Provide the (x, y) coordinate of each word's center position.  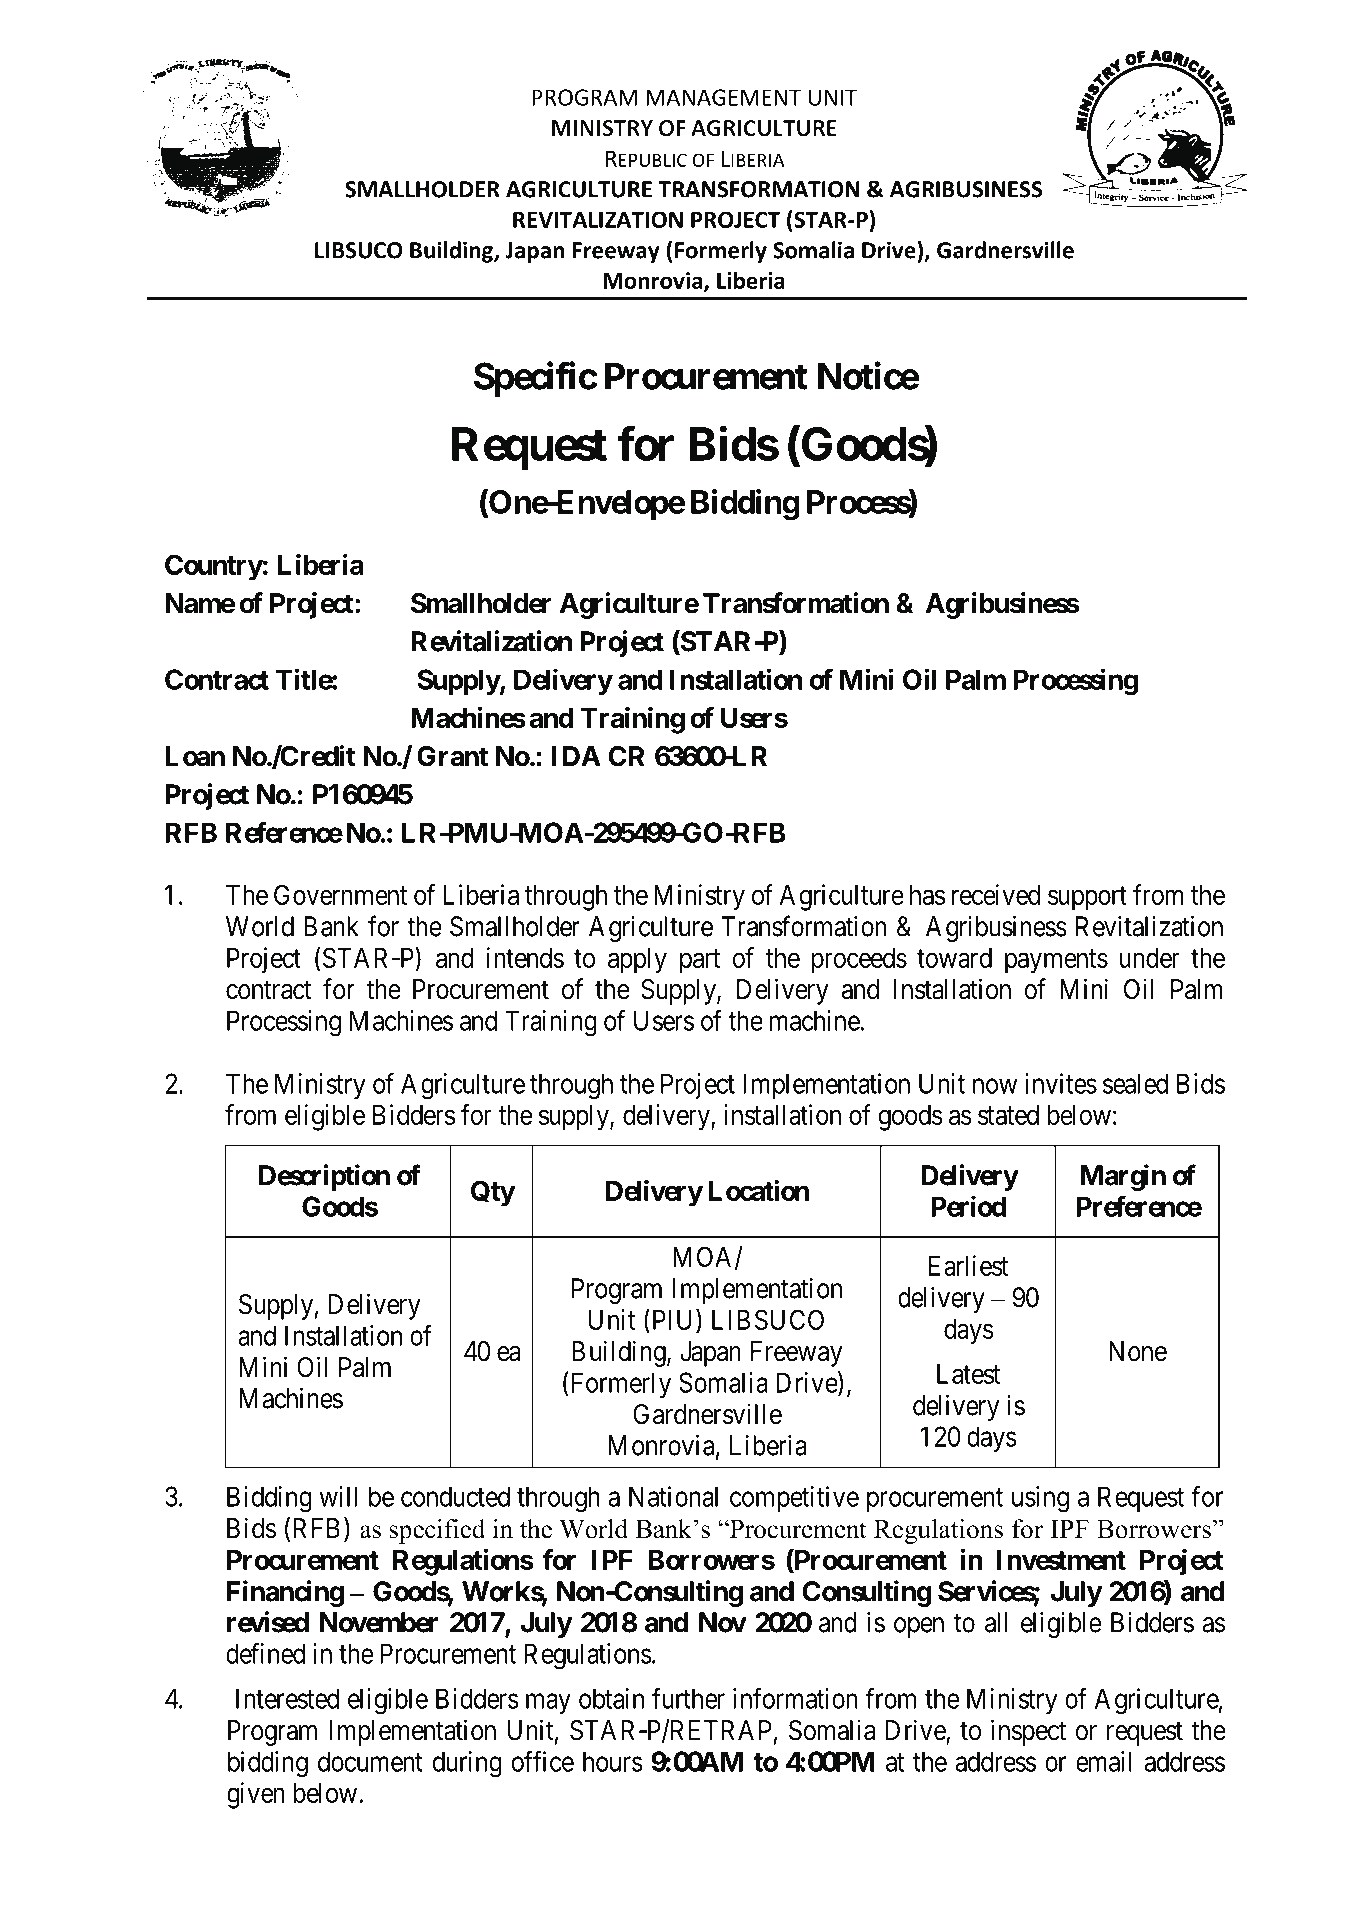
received (996, 894)
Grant (452, 756)
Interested (287, 1698)
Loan (195, 756)
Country (214, 567)
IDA (576, 756)
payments (1056, 961)
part (700, 961)
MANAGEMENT (723, 97)
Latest (968, 1374)
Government (340, 894)
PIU (673, 1319)
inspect (1028, 1732)
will (338, 1496)
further (688, 1698)
